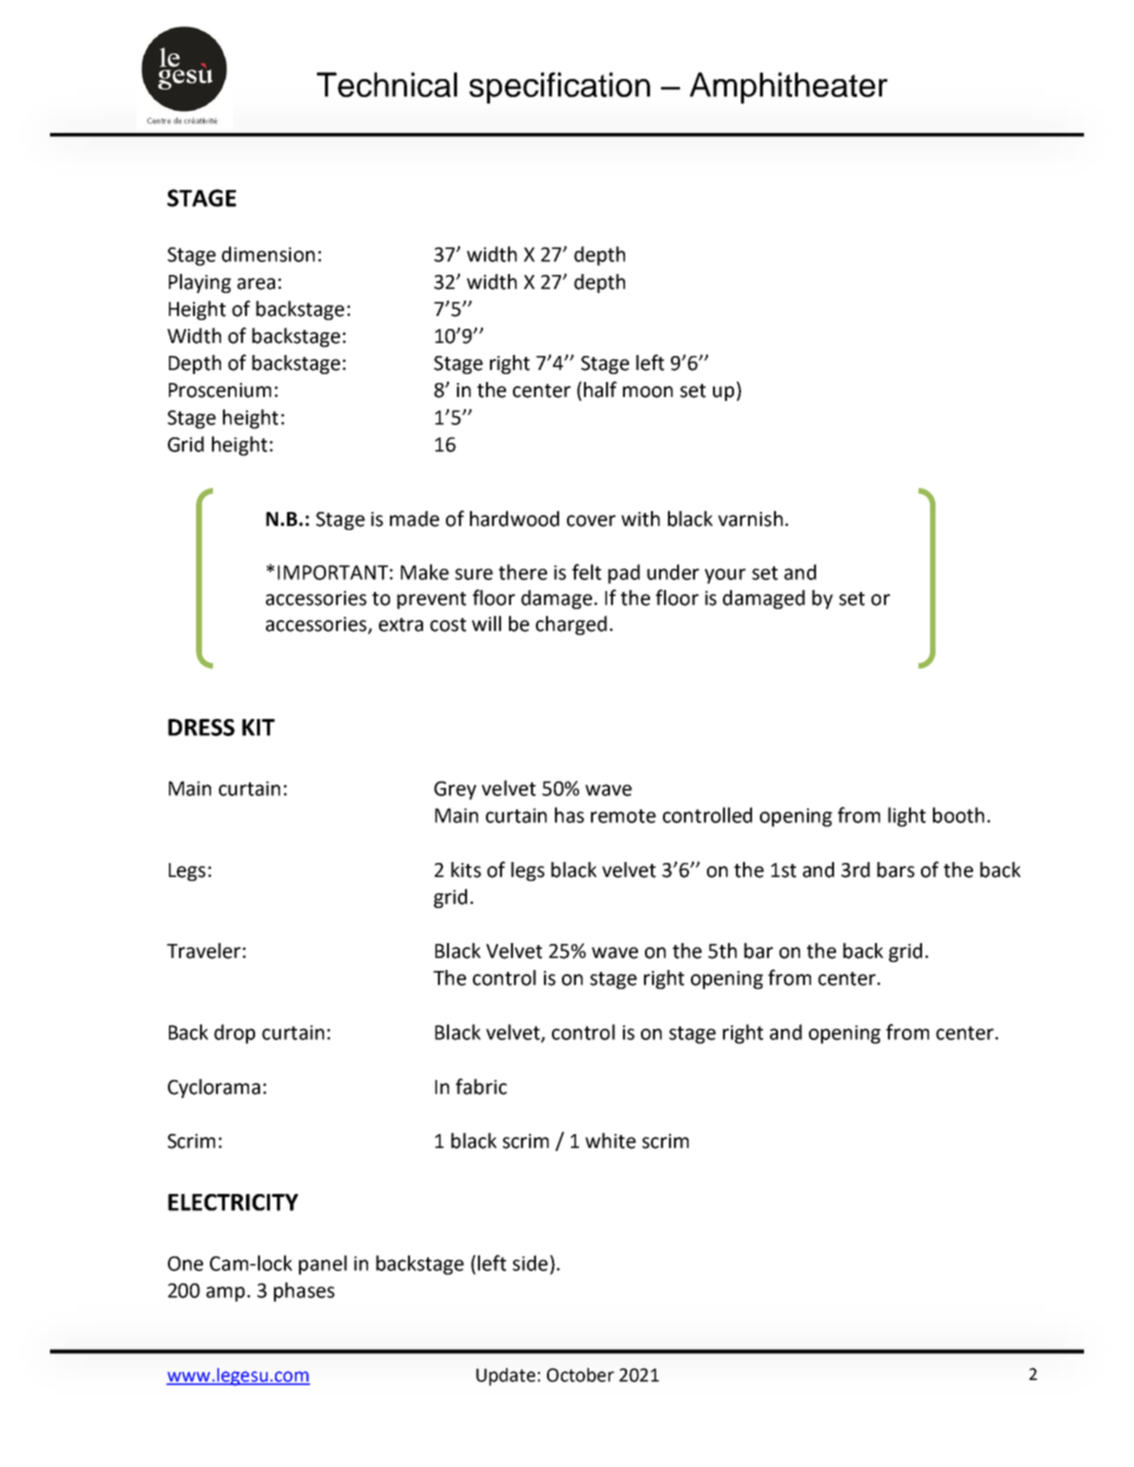 The image size is (1134, 1467). Describe the element at coordinates (559, 88) in the page. I see `specification` at that location.
